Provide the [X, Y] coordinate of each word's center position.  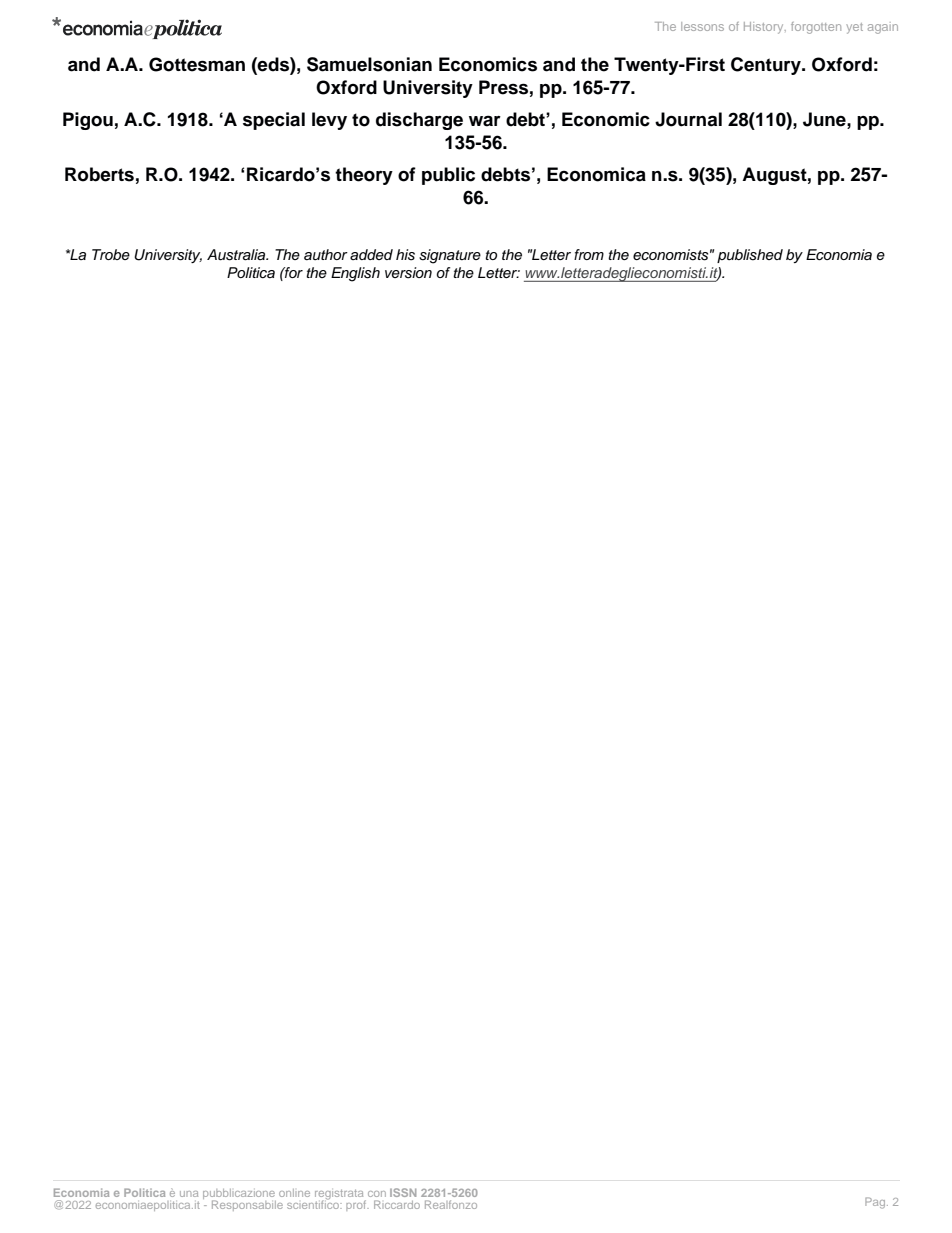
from [589, 254]
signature [450, 256]
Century [767, 66]
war [485, 121]
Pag [876, 1203]
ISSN [403, 1192]
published [750, 256]
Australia [237, 255]
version [408, 273]
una [189, 1194]
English [355, 274]
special [274, 121]
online [294, 1193]
